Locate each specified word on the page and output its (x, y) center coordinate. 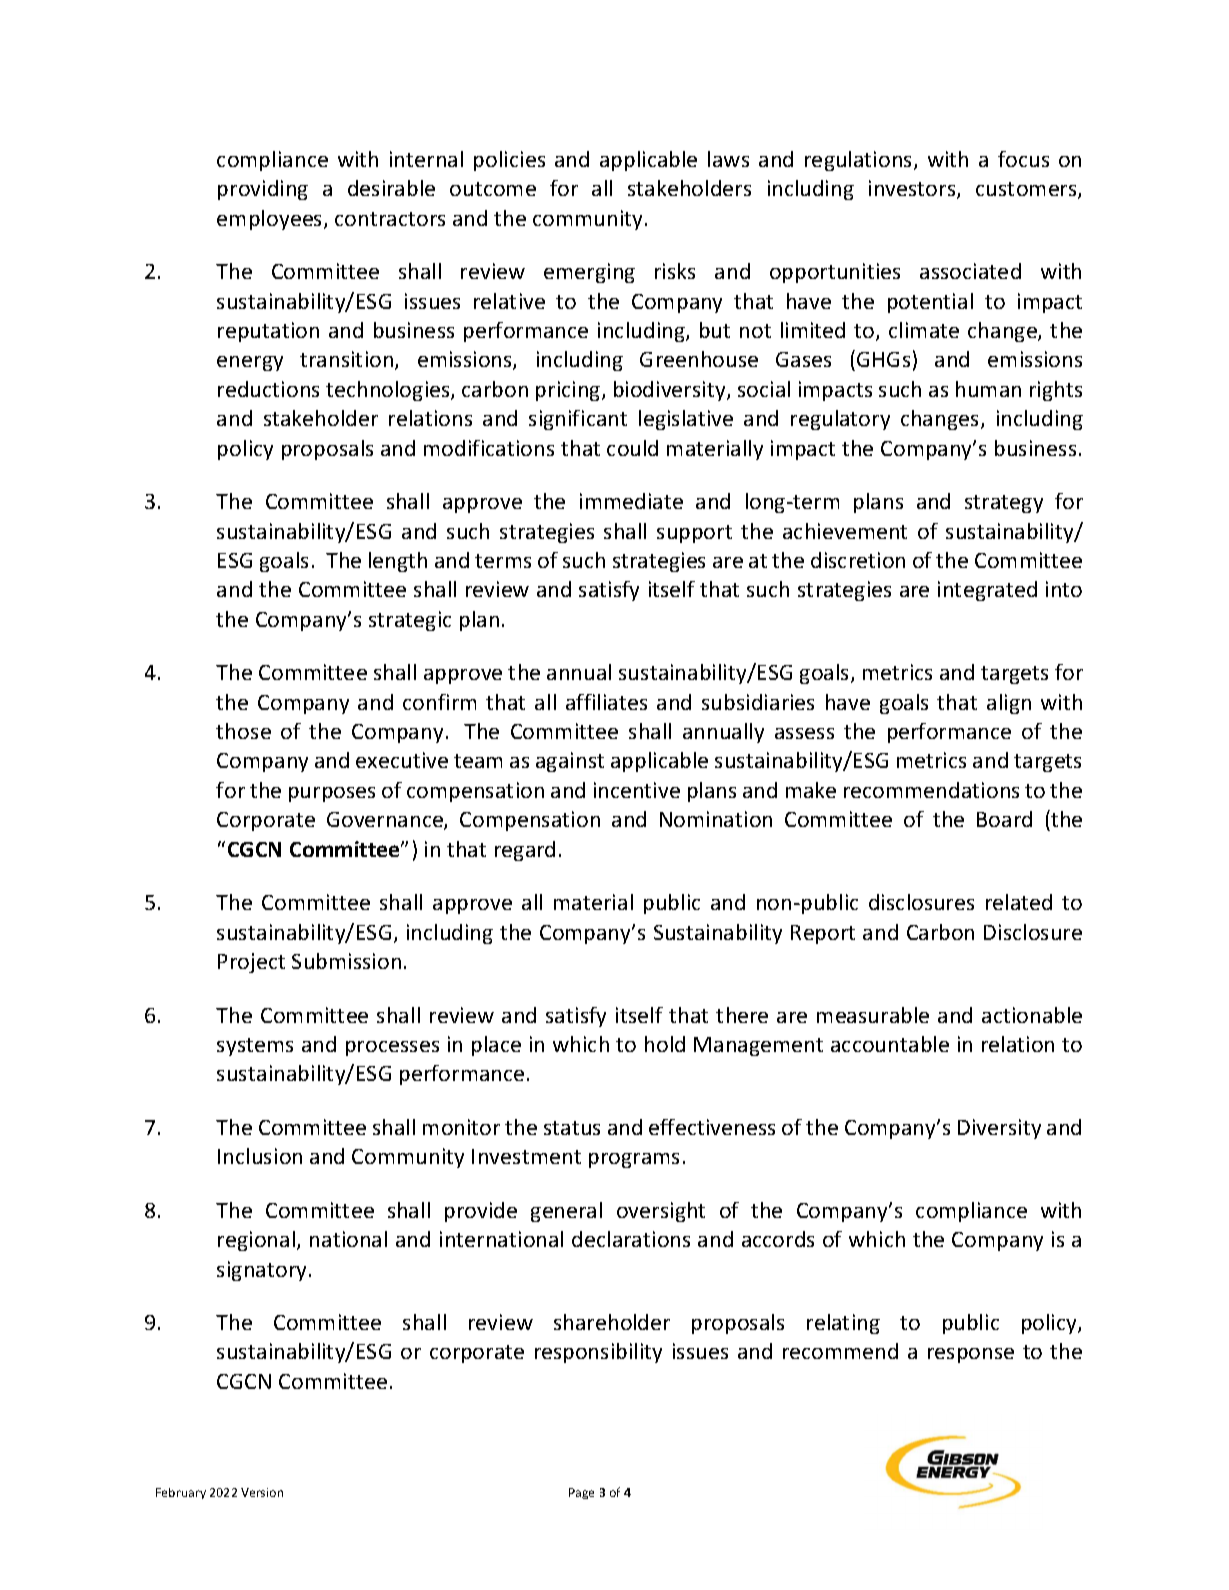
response (971, 1355)
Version (262, 1492)
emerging (589, 273)
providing (263, 190)
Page (581, 1493)
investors (913, 189)
